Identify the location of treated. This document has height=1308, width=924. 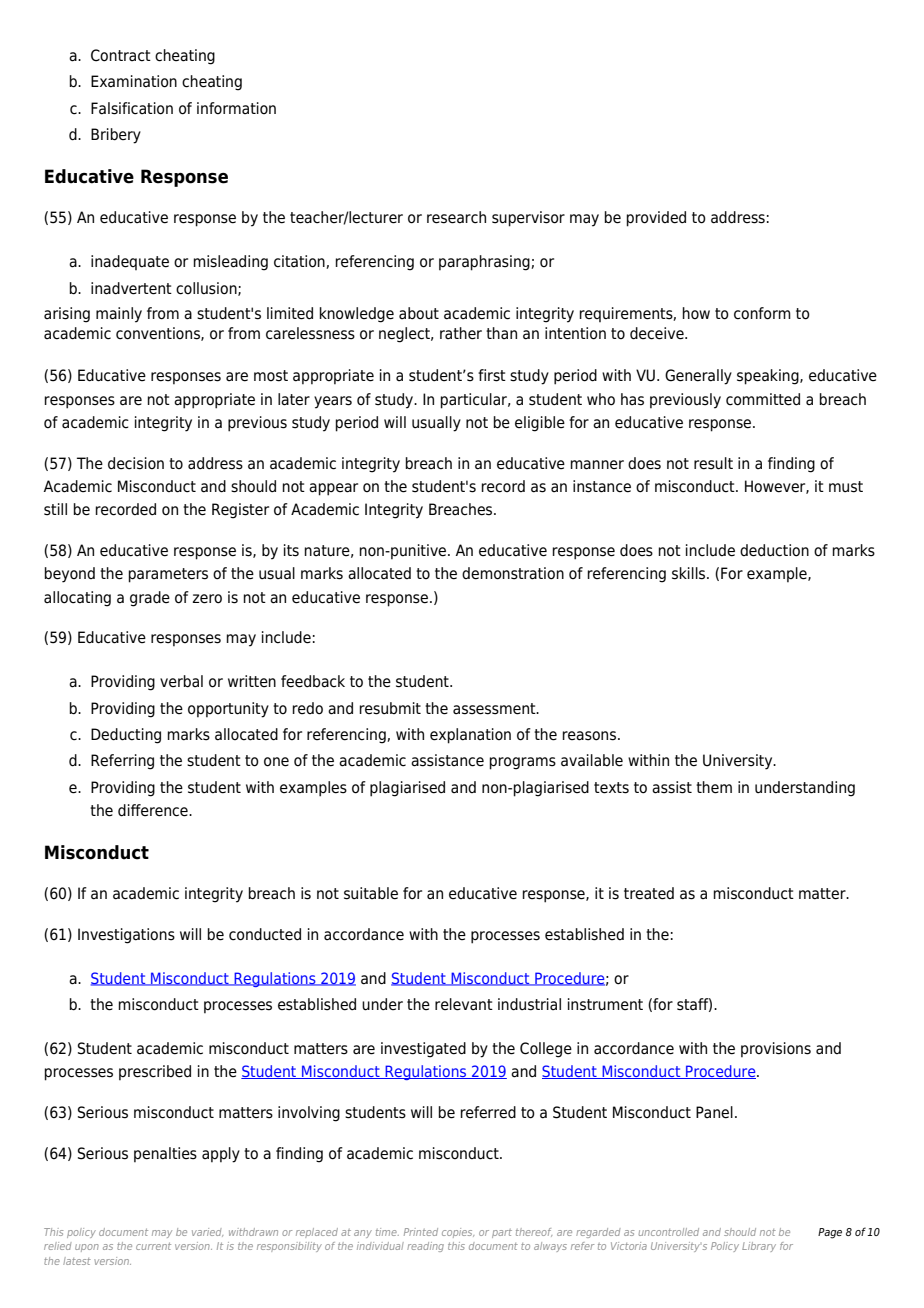
(649, 893).
